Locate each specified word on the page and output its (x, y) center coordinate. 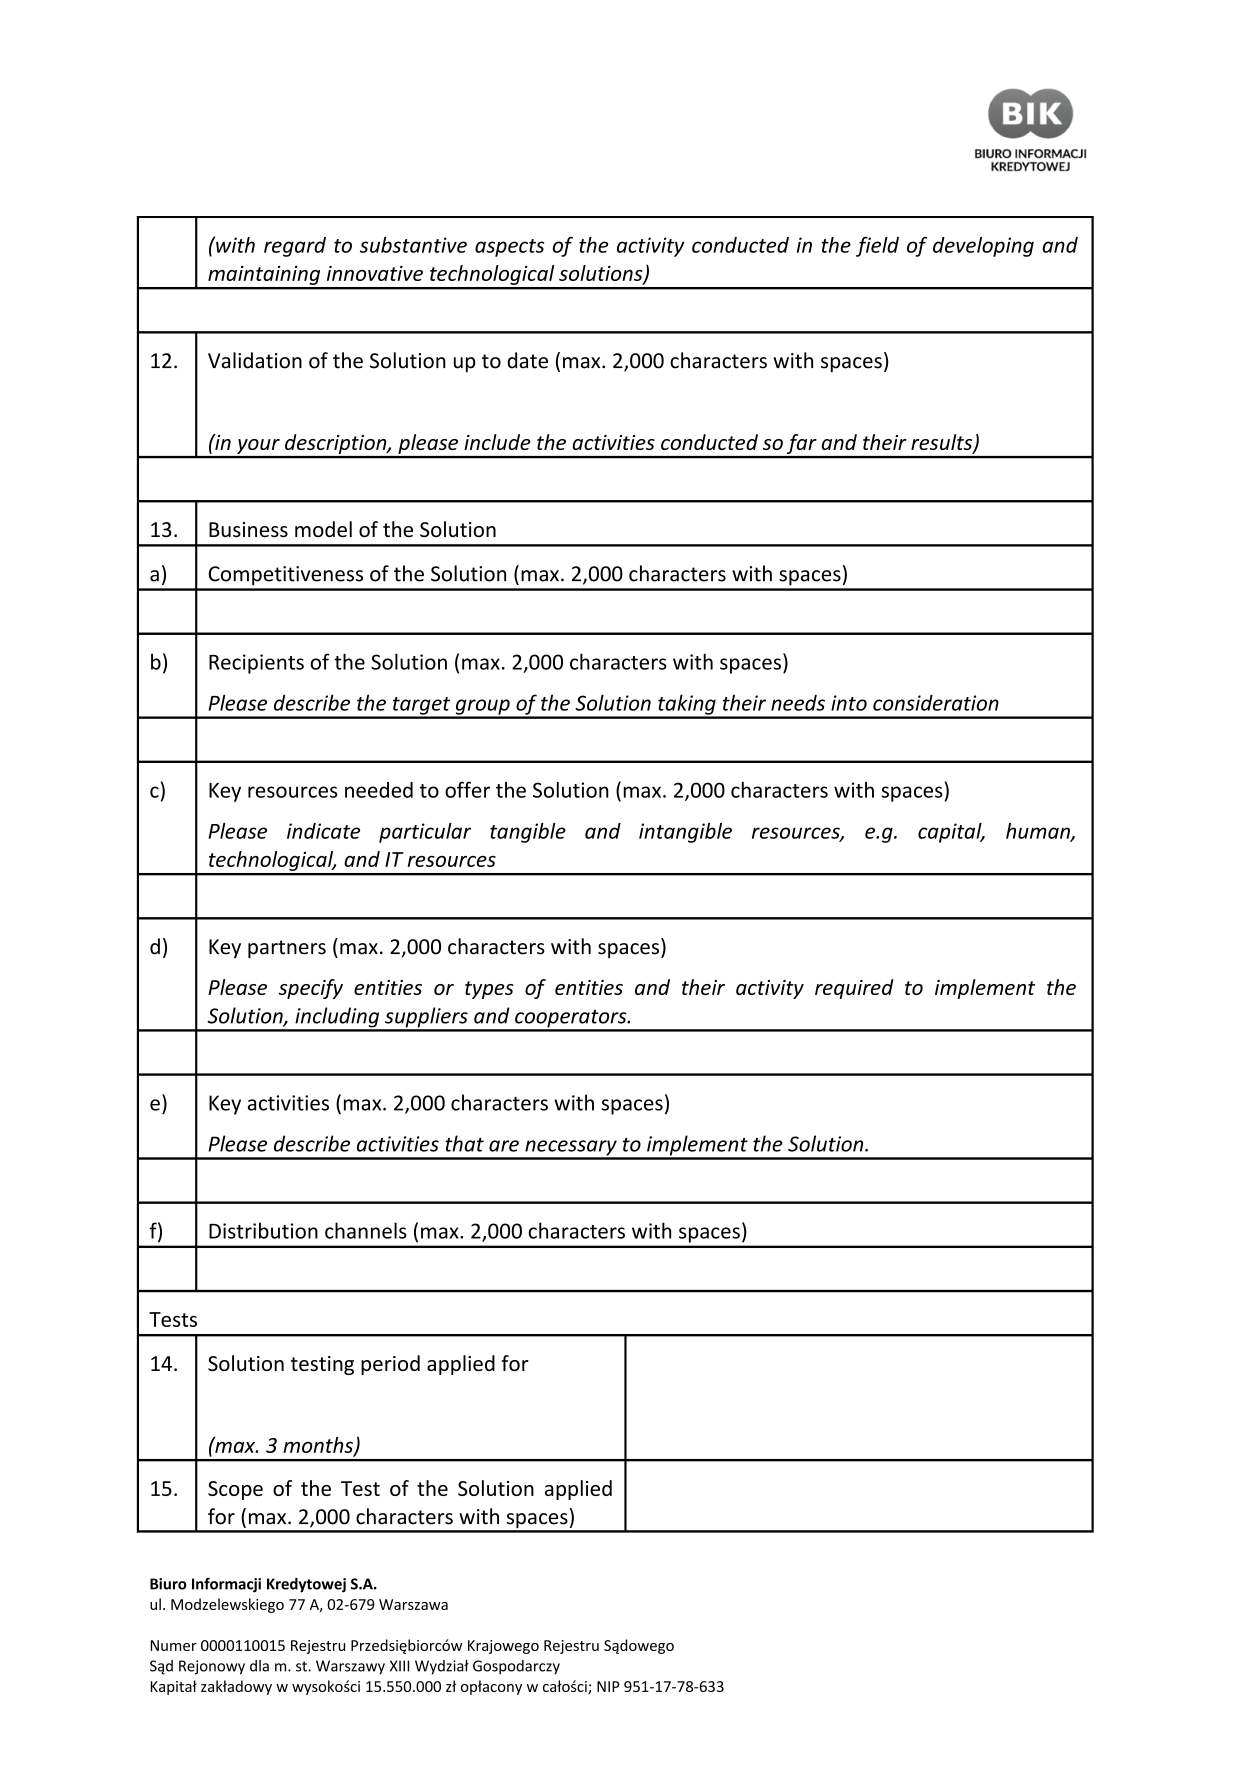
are (504, 1146)
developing (983, 247)
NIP (608, 1686)
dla (259, 1666)
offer (467, 789)
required (854, 989)
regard (295, 247)
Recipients (256, 664)
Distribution (263, 1230)
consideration (936, 703)
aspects (509, 248)
